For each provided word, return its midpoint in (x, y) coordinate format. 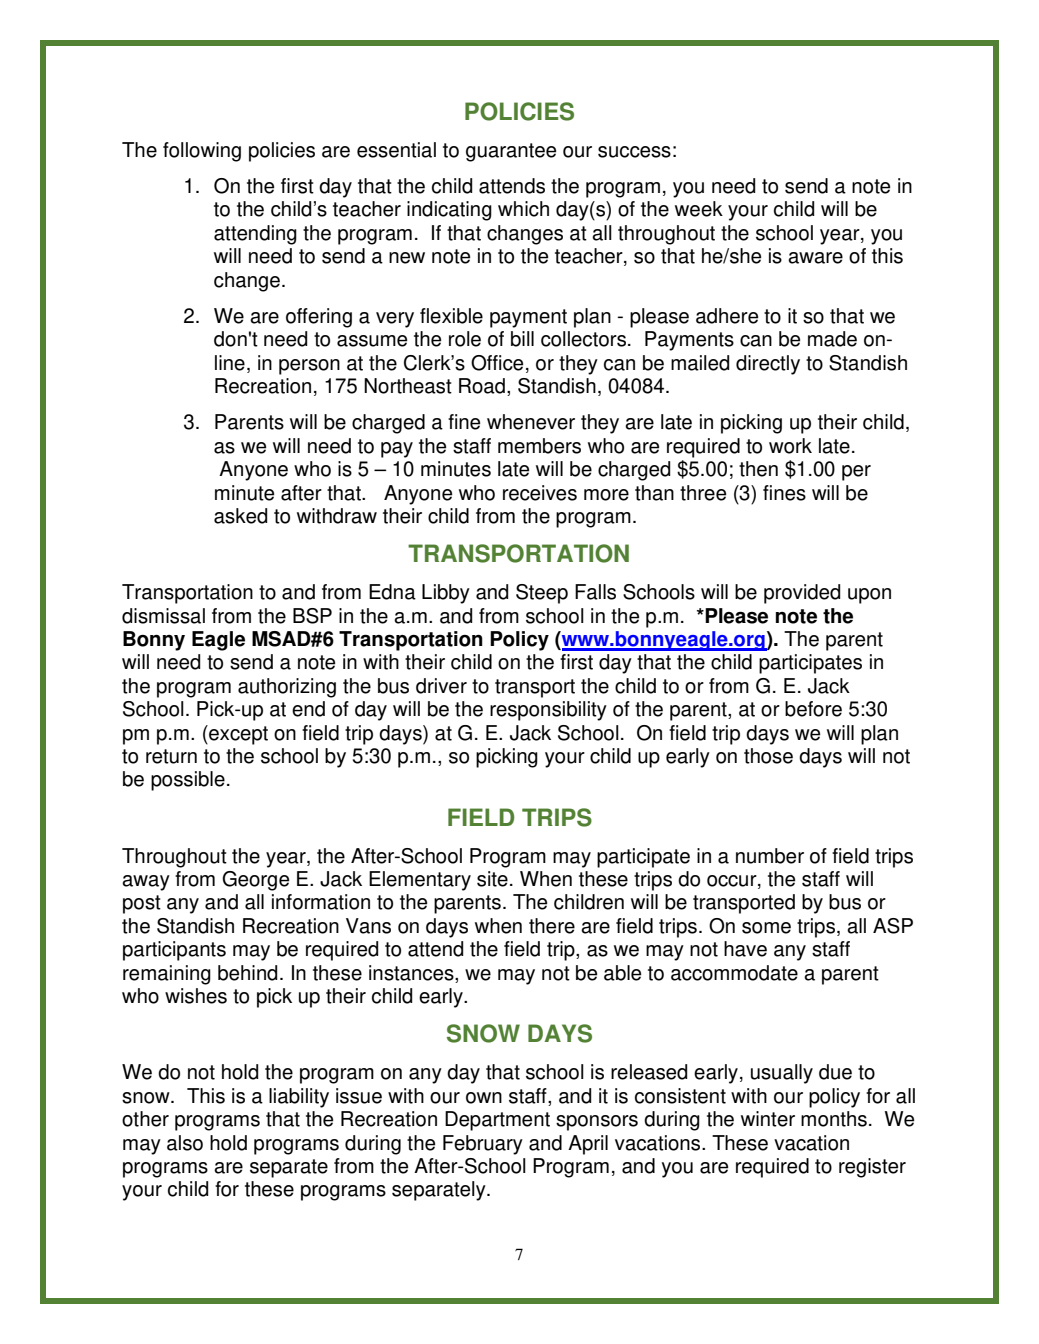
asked (240, 516)
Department (497, 1121)
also (185, 1143)
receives (540, 493)
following (202, 152)
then (758, 469)
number (770, 856)
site (492, 879)
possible (188, 781)
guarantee (511, 152)
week (699, 209)
